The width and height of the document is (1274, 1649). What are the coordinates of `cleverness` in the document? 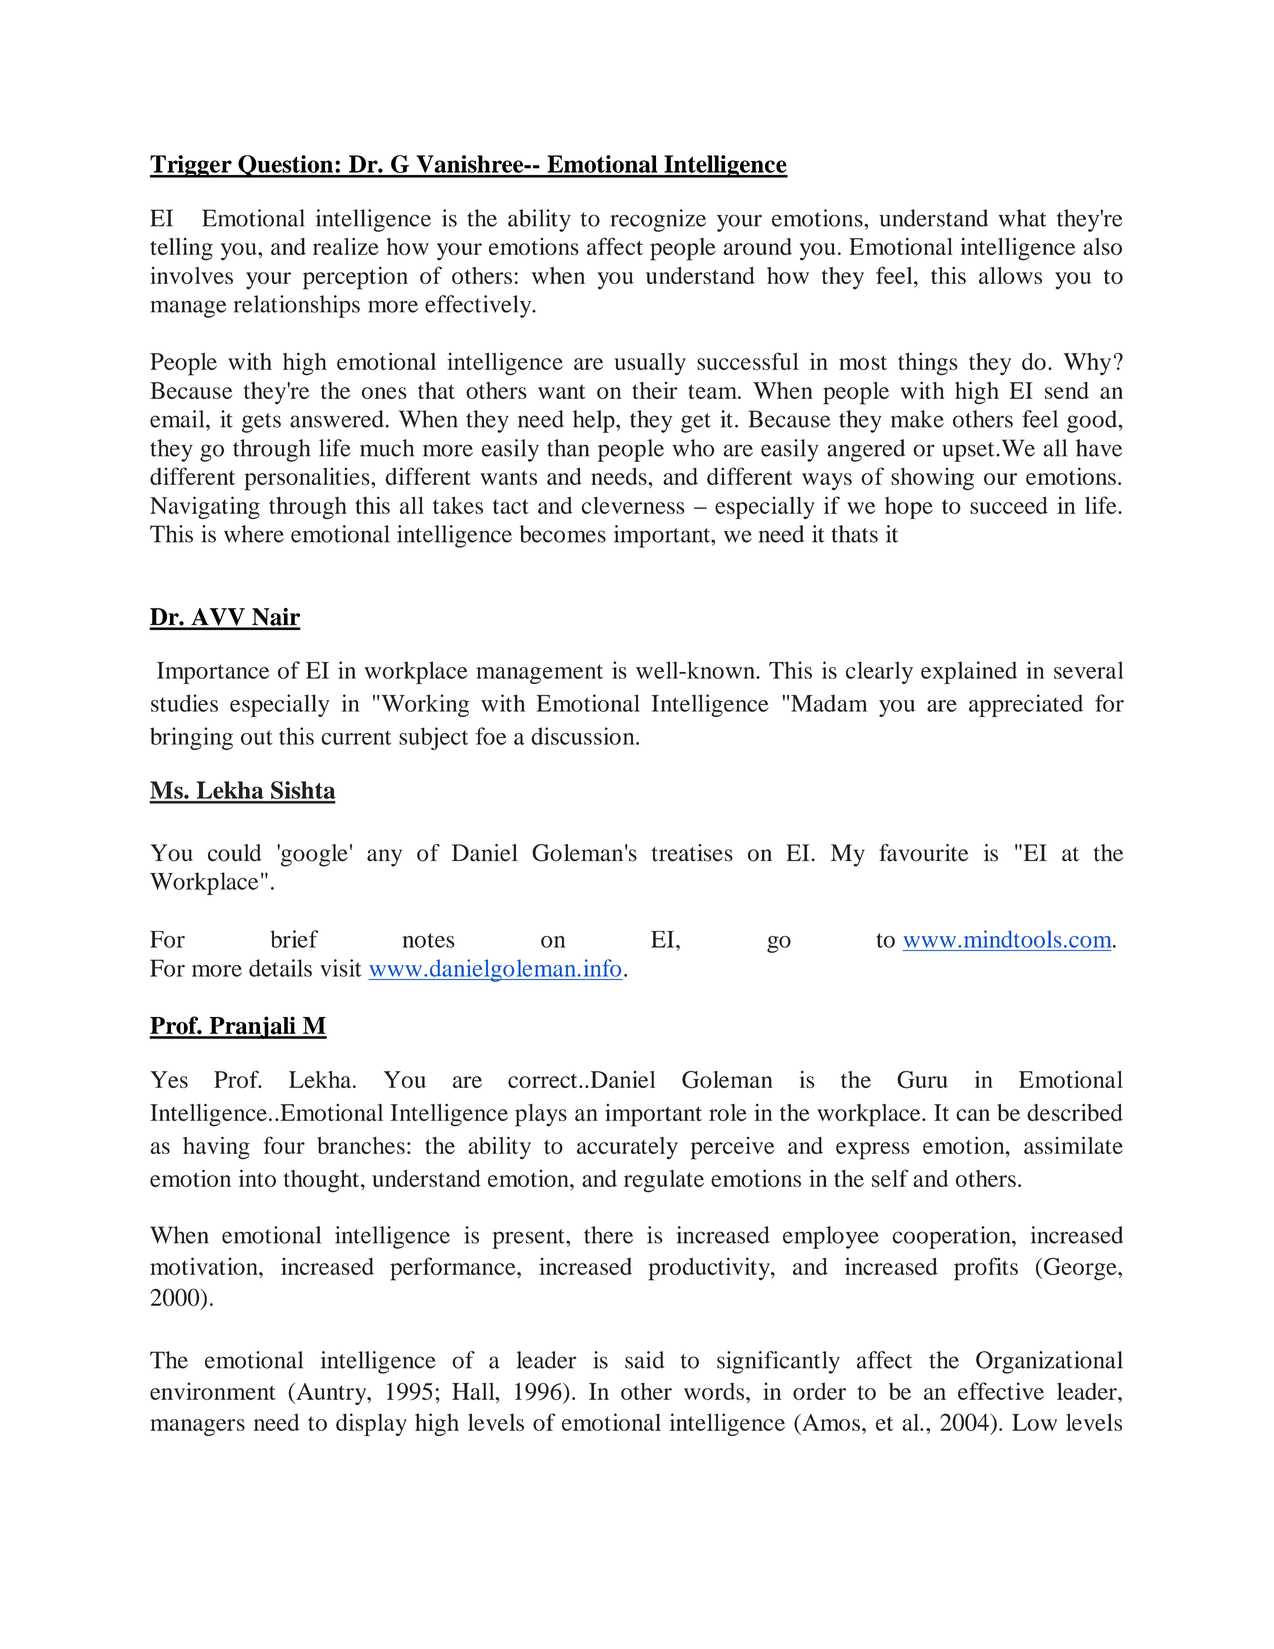 It's located at (633, 505).
